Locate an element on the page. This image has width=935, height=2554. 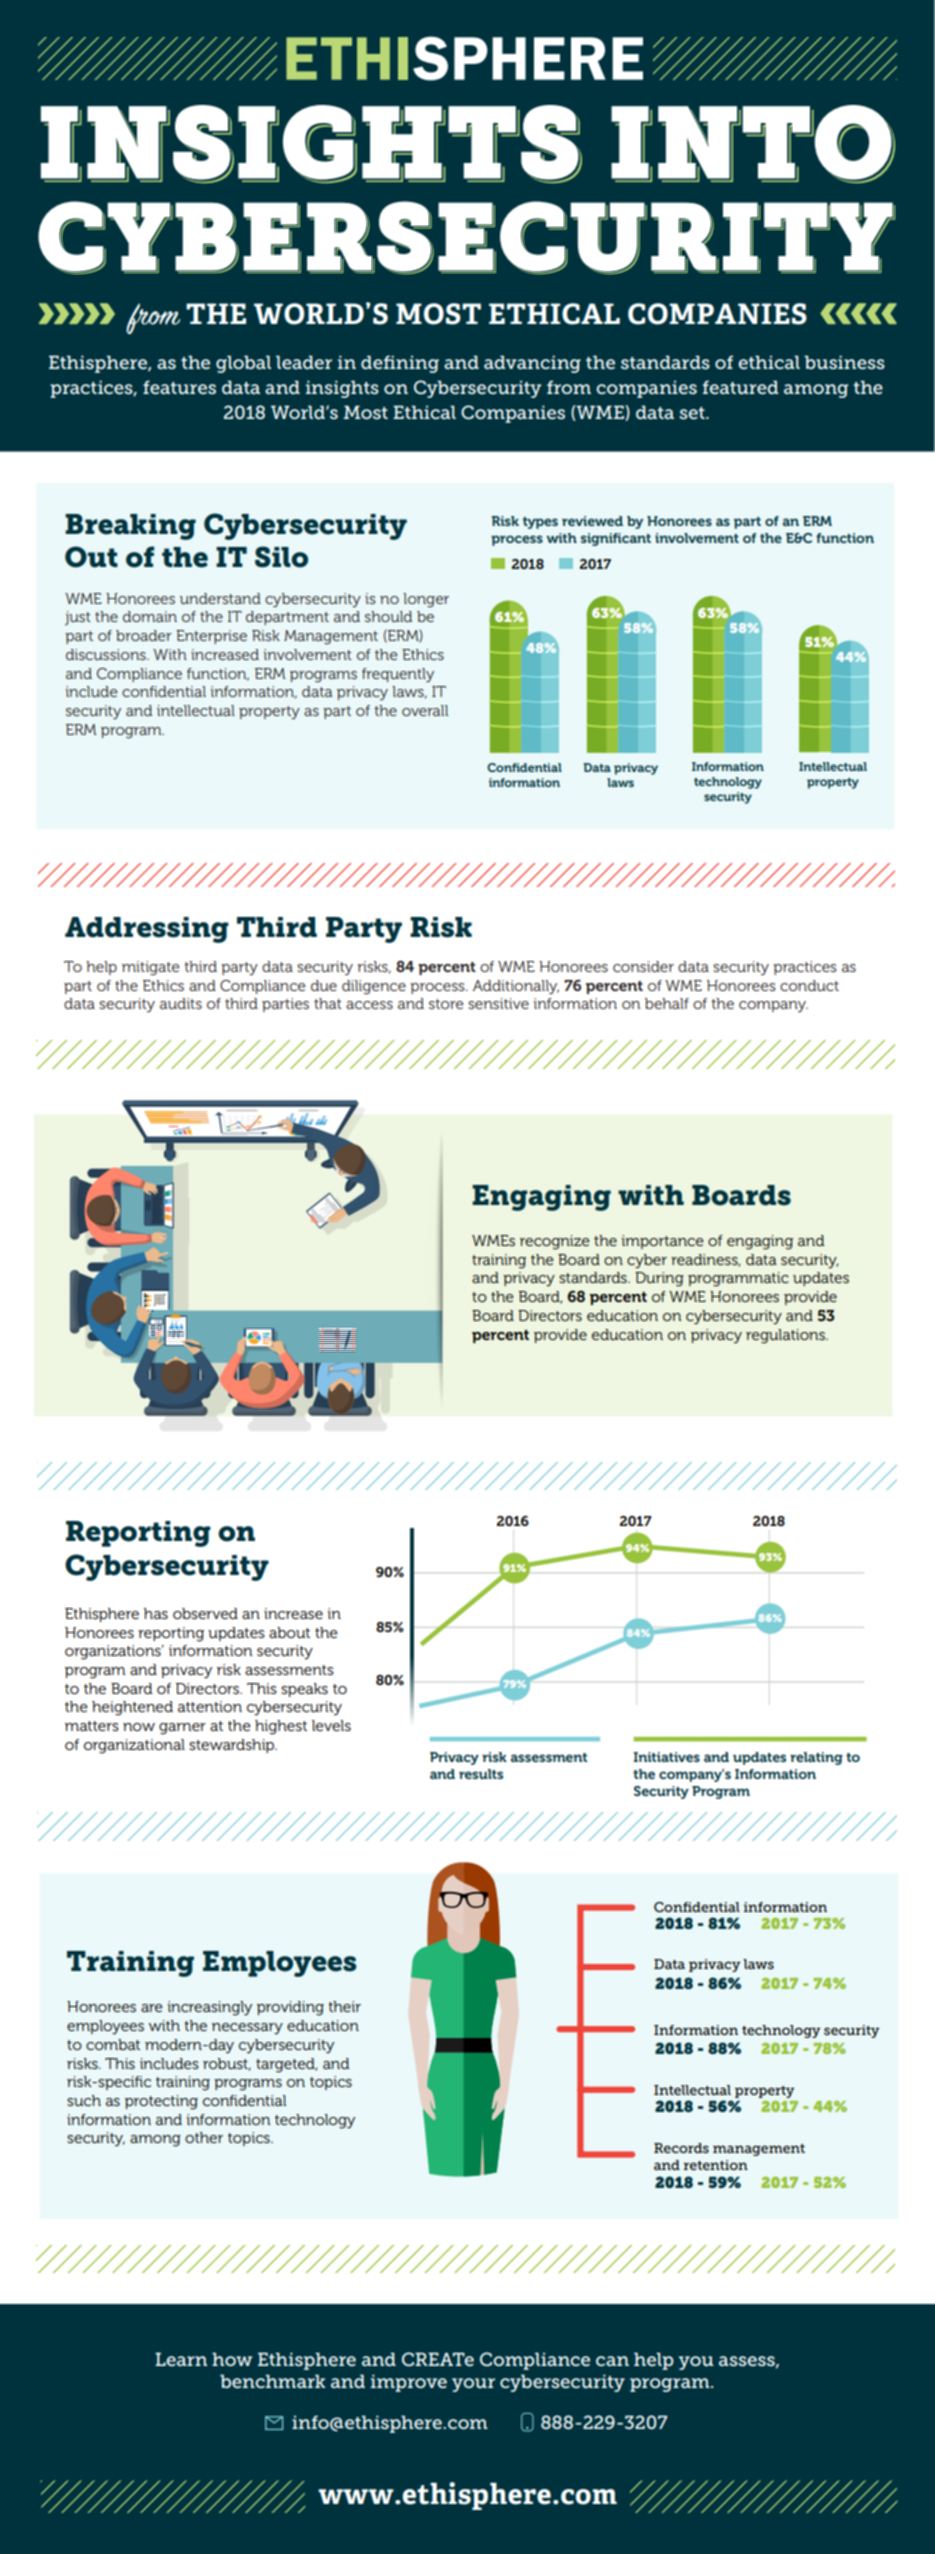
has is located at coordinates (156, 1613).
